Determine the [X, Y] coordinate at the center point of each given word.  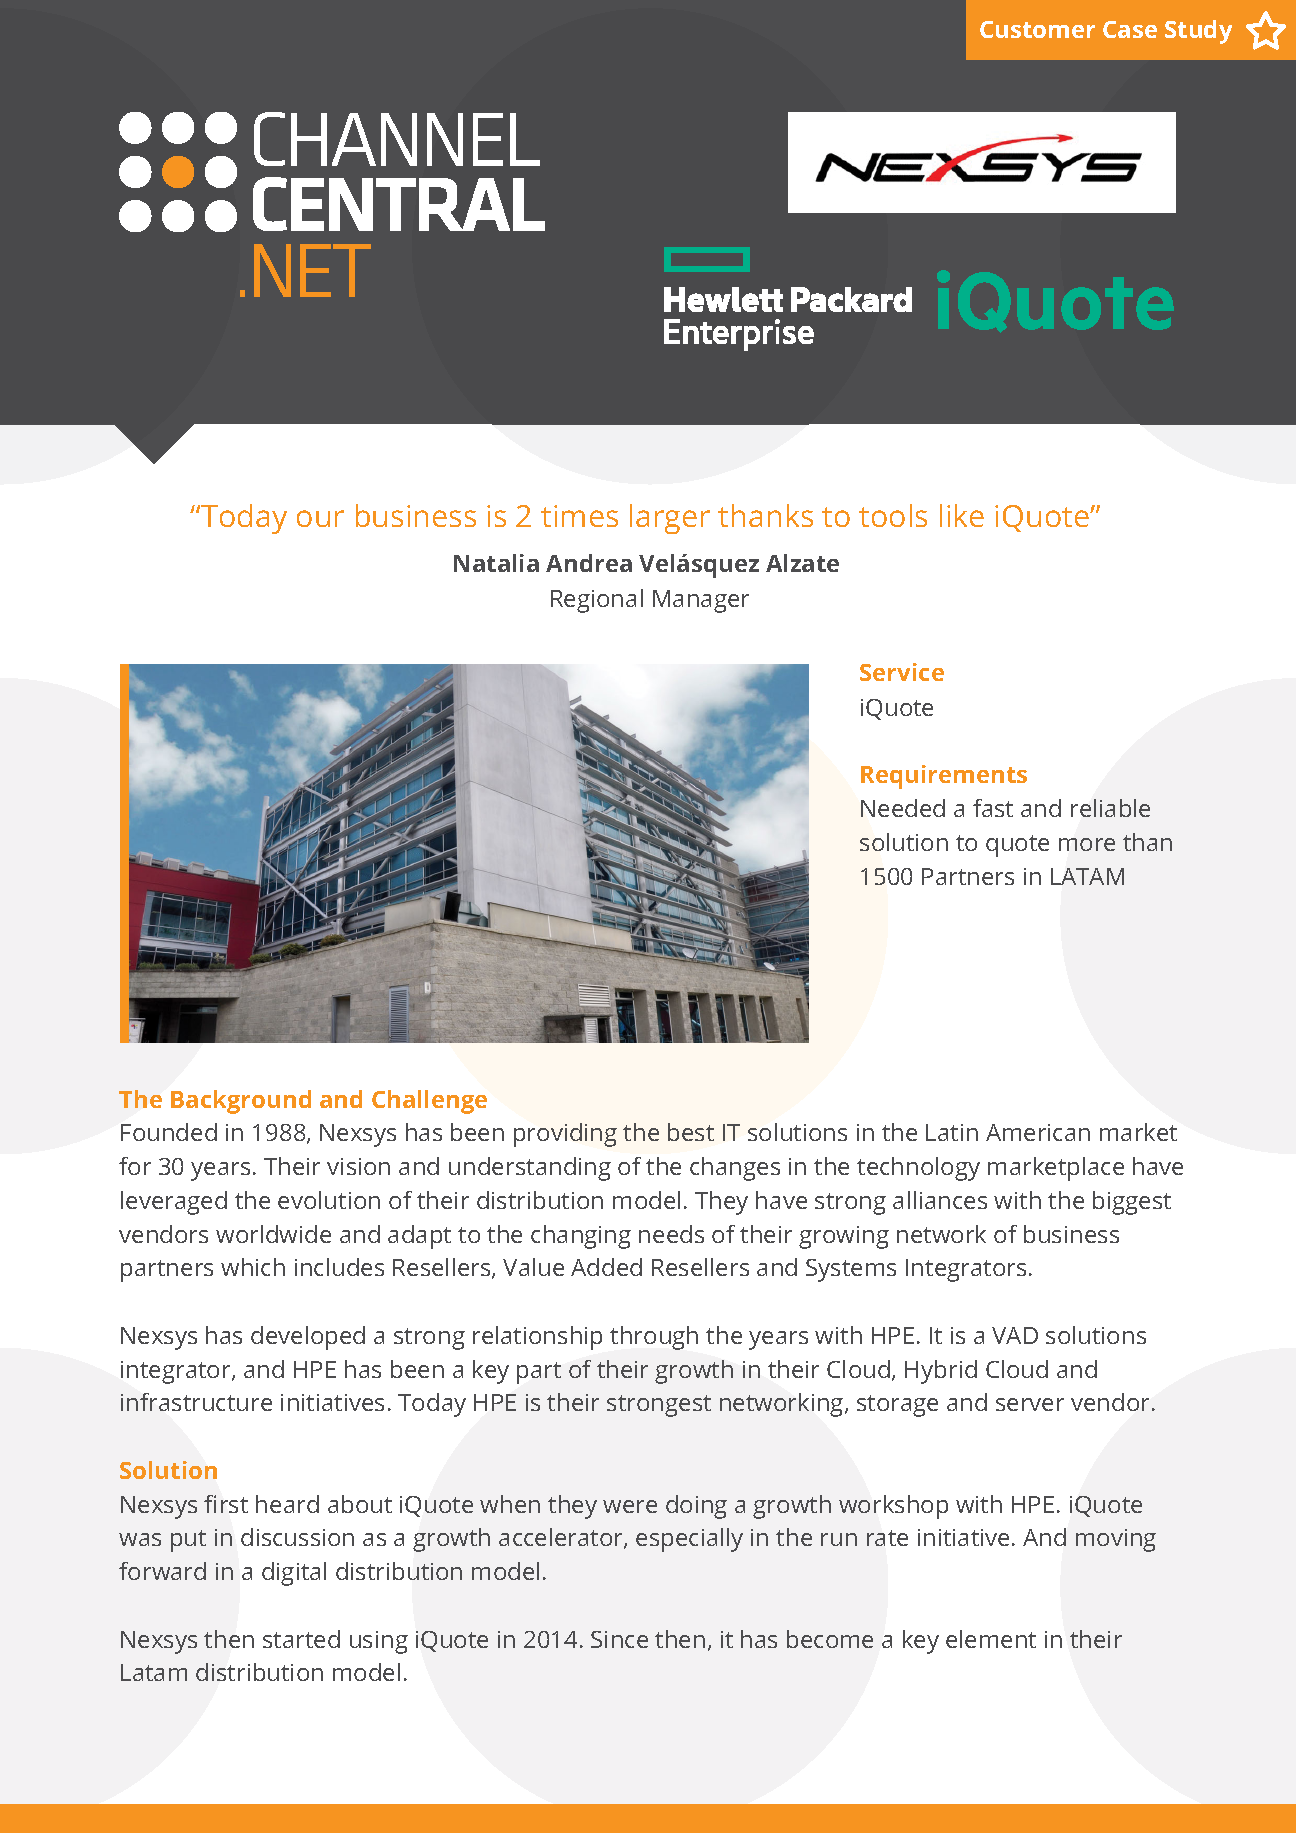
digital [294, 1574]
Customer [1037, 29]
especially [689, 1540]
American [1038, 1132]
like [962, 515]
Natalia [496, 563]
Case [1130, 29]
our [320, 518]
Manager [701, 601]
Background [241, 1102]
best [691, 1132]
